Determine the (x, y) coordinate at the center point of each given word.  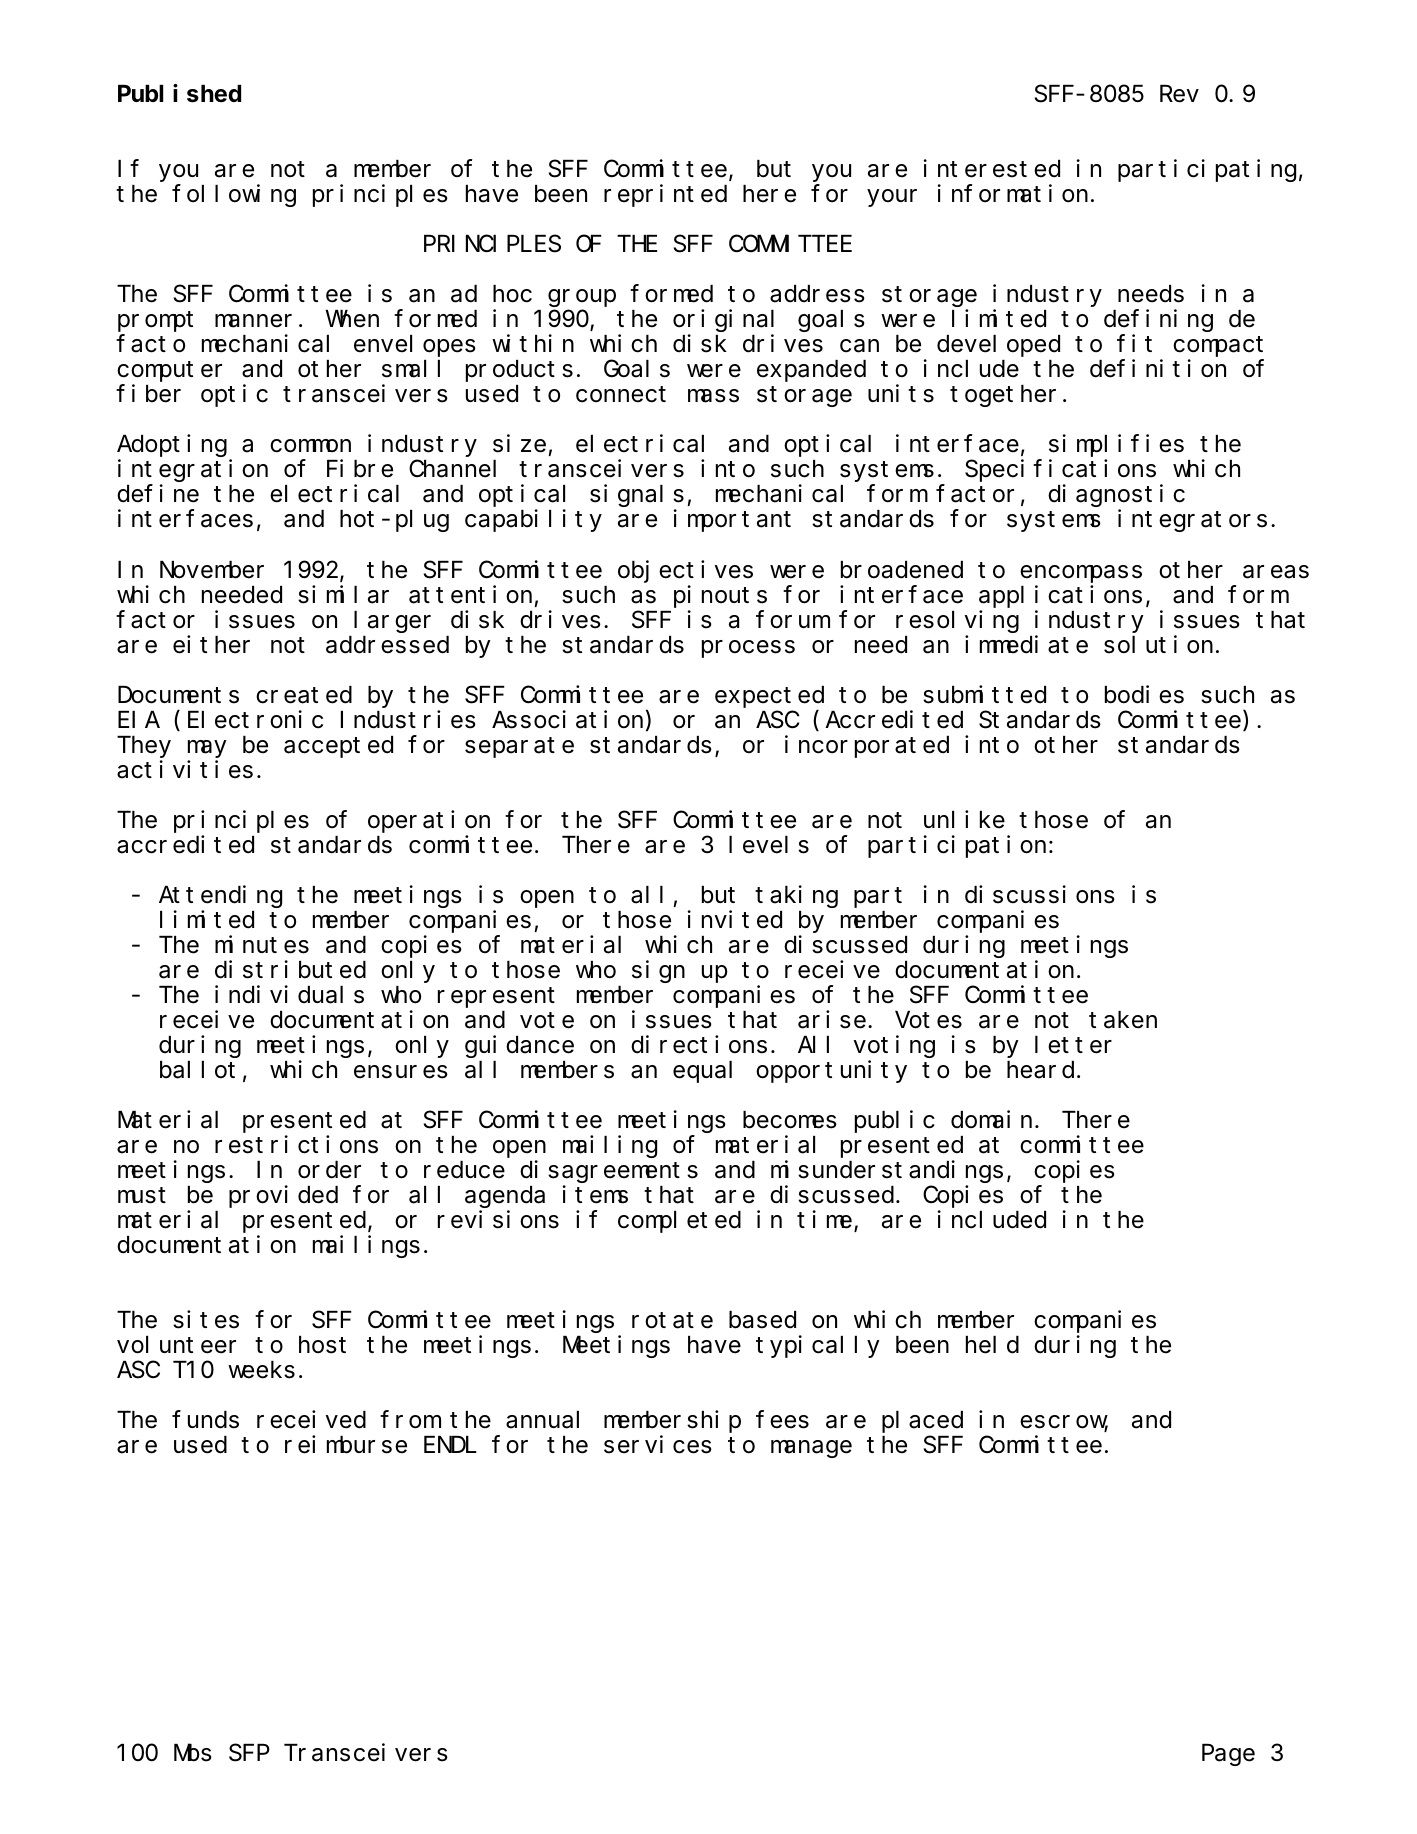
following (234, 196)
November (212, 570)
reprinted (665, 196)
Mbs (193, 1753)
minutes (262, 944)
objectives (685, 571)
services (658, 1444)
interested (991, 169)
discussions (1040, 894)
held (992, 1345)
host (322, 1345)
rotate (672, 1321)
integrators (1192, 521)
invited (734, 919)
